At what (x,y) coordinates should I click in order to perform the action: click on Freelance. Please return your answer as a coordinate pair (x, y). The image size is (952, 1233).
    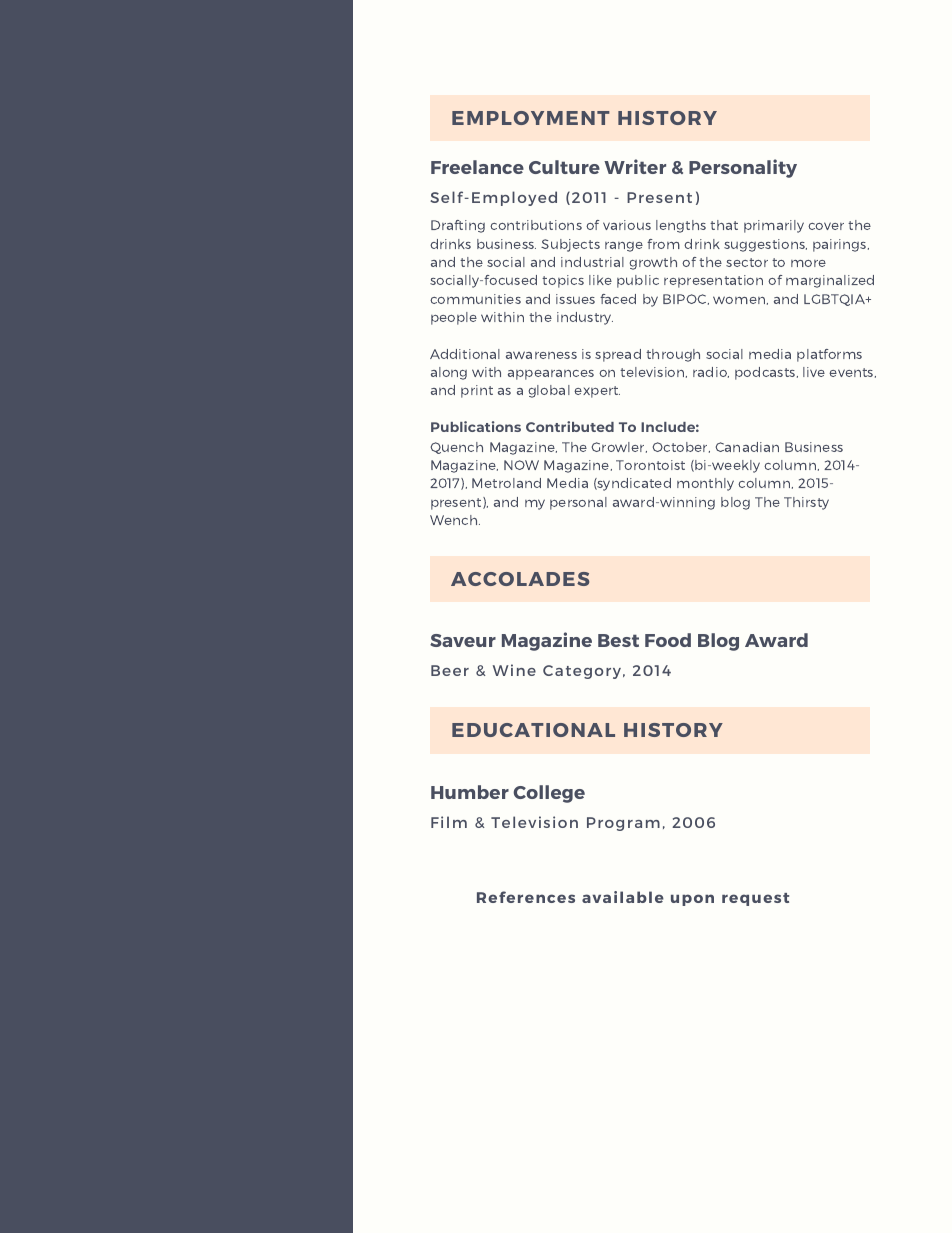
    Looking at the image, I should click on (477, 167).
